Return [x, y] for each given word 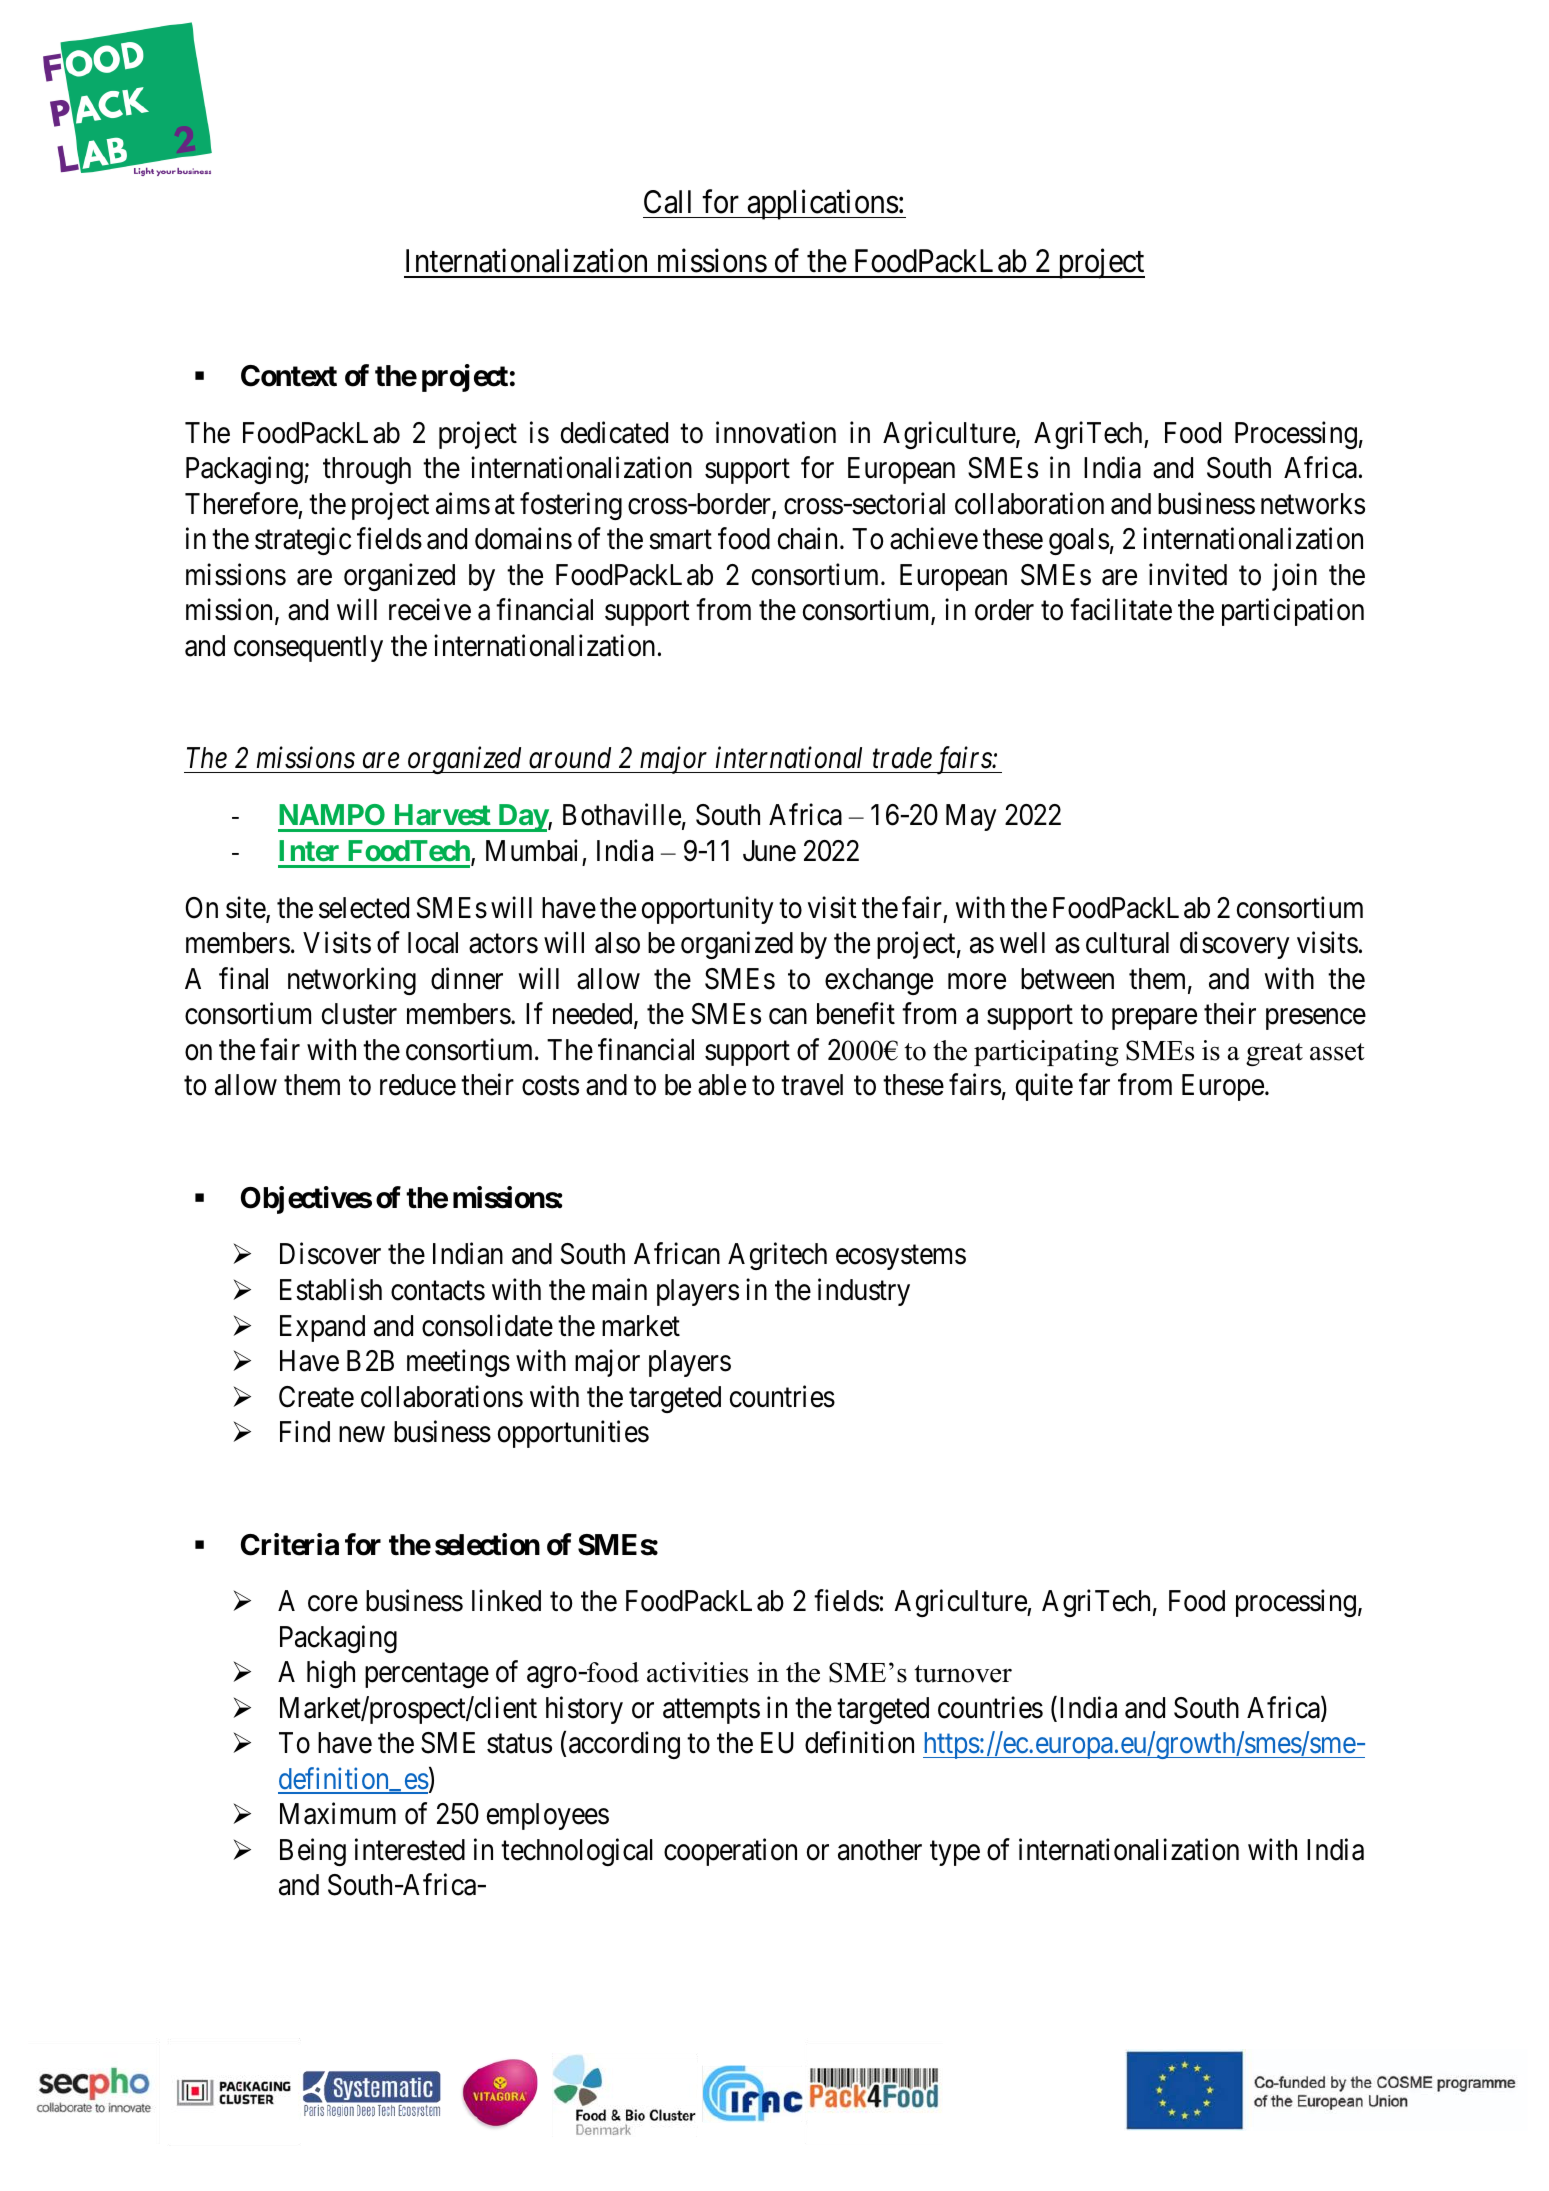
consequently [308, 648]
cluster [359, 1014]
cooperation [730, 1852]
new [362, 1435]
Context [289, 376]
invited [1188, 574]
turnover [963, 1674]
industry [864, 1292]
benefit [856, 1014]
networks [1313, 504]
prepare [1154, 1019]
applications [822, 204]
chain [807, 539]
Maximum [338, 1814]
